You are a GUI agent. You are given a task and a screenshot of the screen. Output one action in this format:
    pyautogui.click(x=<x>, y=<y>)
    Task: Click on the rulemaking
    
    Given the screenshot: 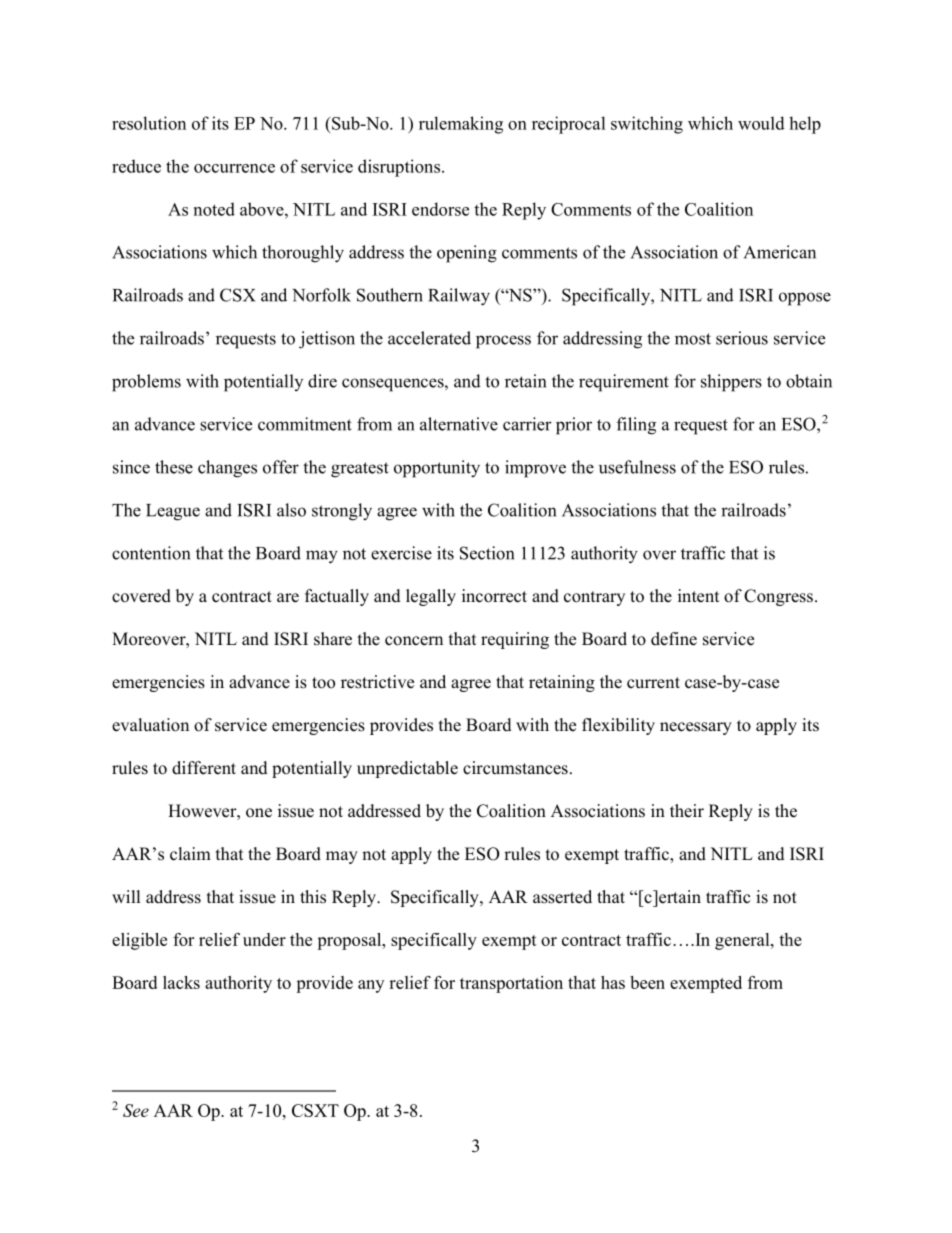 What is the action you would take?
    pyautogui.click(x=461, y=125)
